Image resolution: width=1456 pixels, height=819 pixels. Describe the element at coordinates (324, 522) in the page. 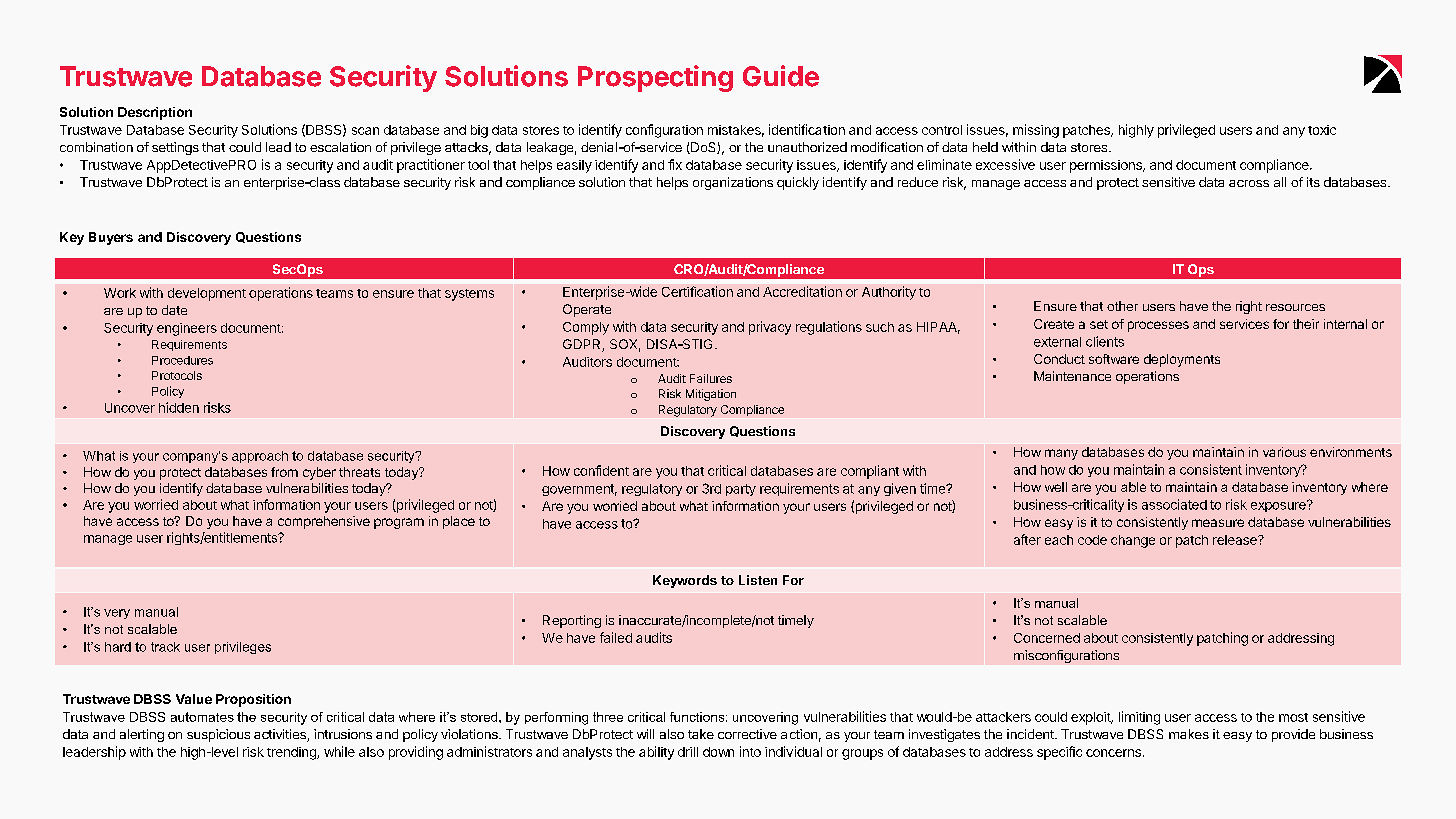

I see `comprehensive` at that location.
